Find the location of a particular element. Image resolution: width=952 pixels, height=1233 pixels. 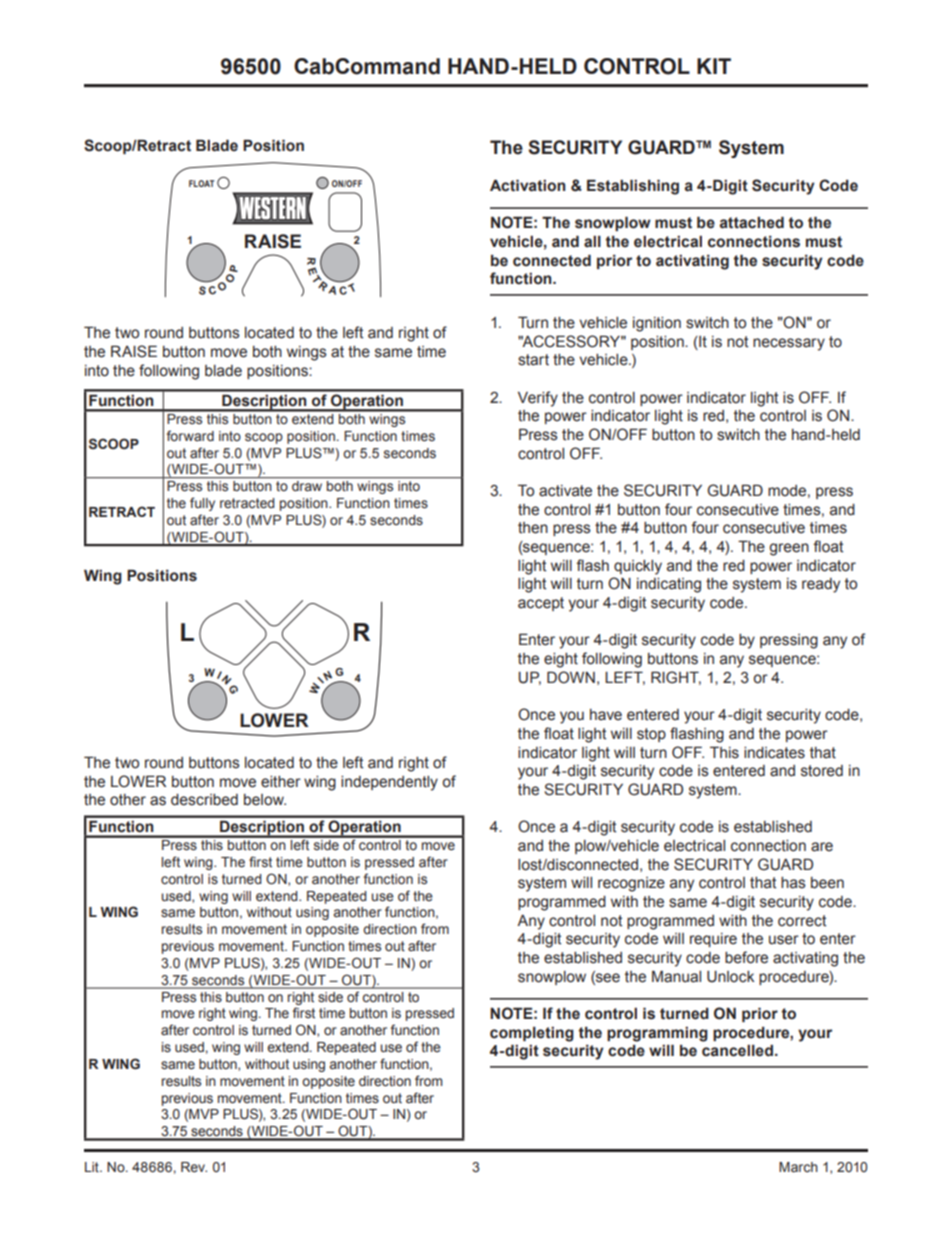

forward is located at coordinates (190, 435).
